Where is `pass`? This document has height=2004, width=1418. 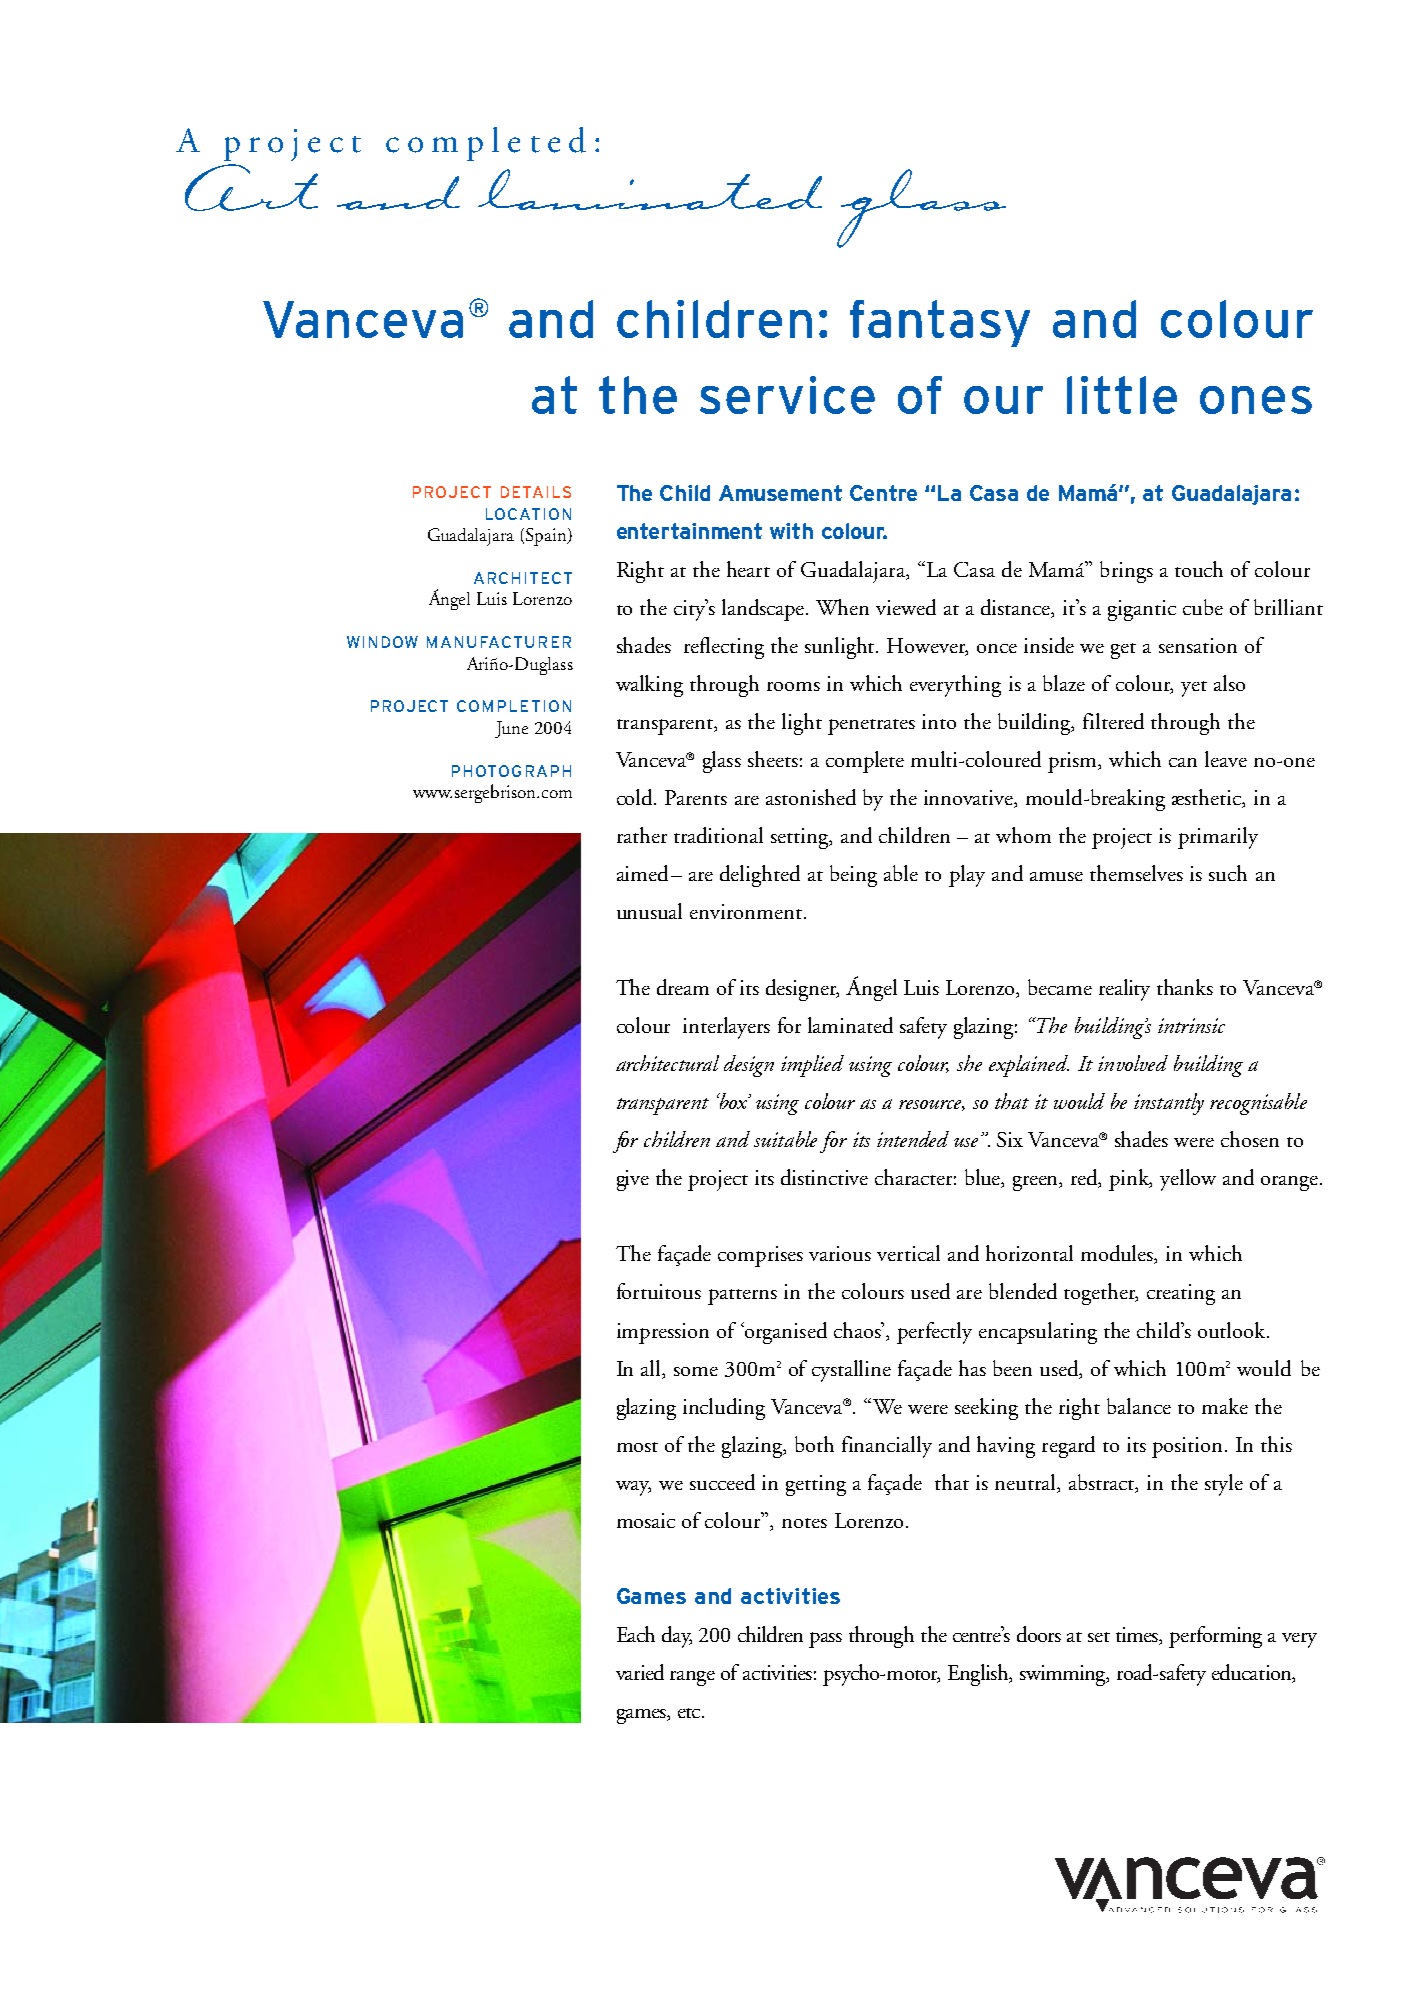 pass is located at coordinates (825, 1640).
